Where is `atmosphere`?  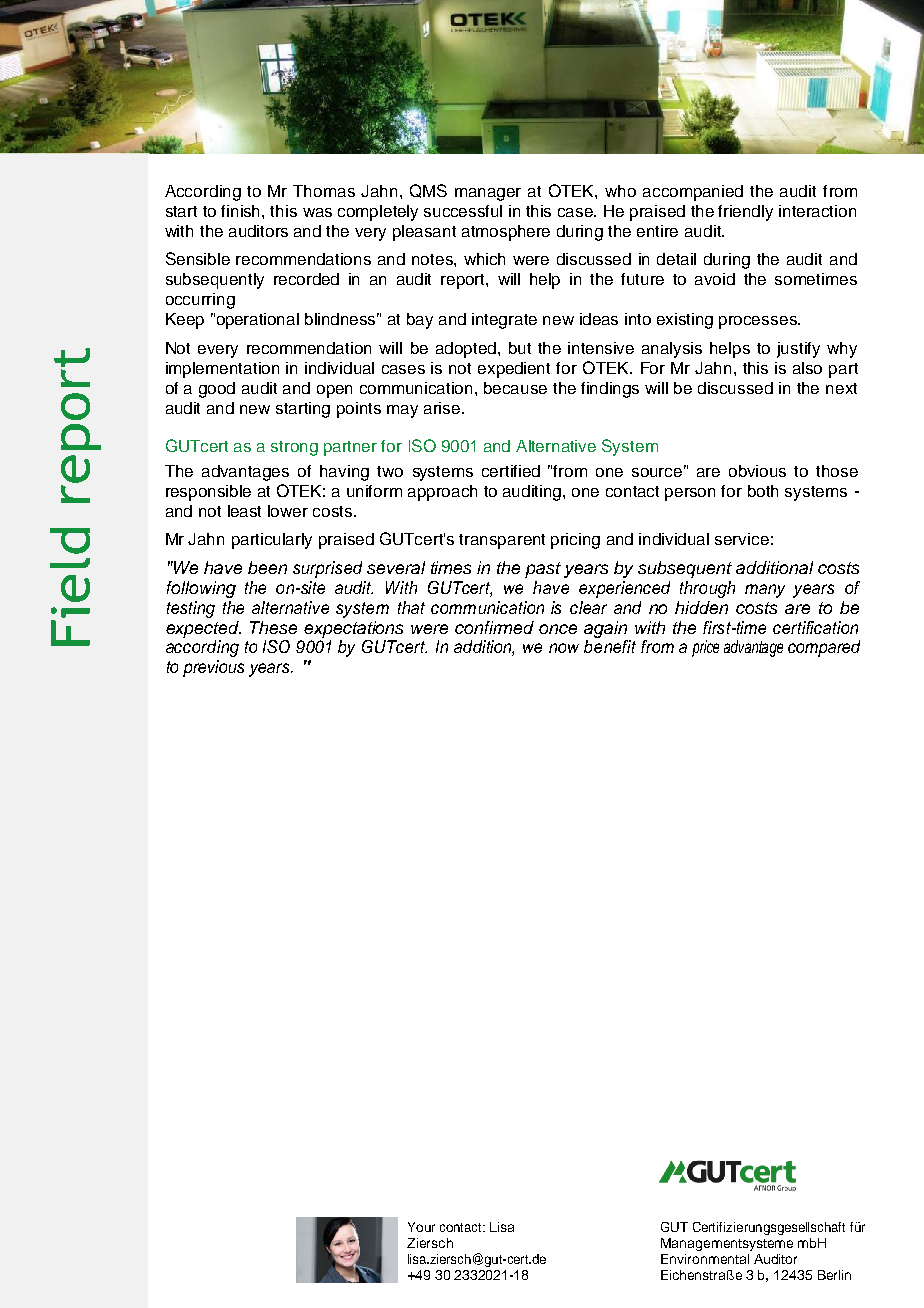 atmosphere is located at coordinates (506, 233).
